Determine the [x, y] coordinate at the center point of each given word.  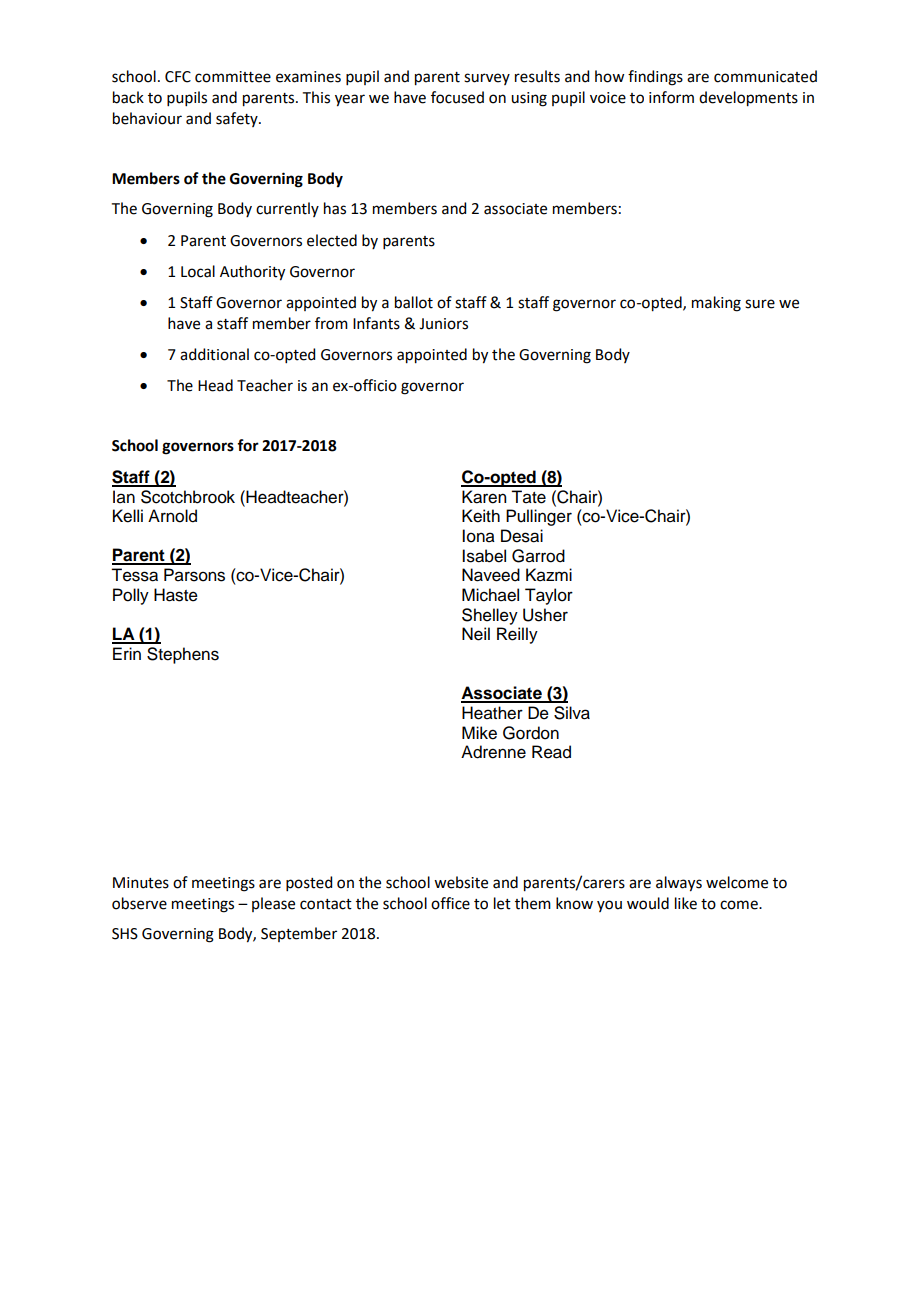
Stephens [183, 655]
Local [198, 271]
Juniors [443, 324]
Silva [572, 713]
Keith [481, 516]
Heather [492, 713]
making [716, 304]
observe [139, 903]
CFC [178, 77]
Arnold [172, 516]
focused [457, 97]
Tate [528, 497]
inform [671, 97]
